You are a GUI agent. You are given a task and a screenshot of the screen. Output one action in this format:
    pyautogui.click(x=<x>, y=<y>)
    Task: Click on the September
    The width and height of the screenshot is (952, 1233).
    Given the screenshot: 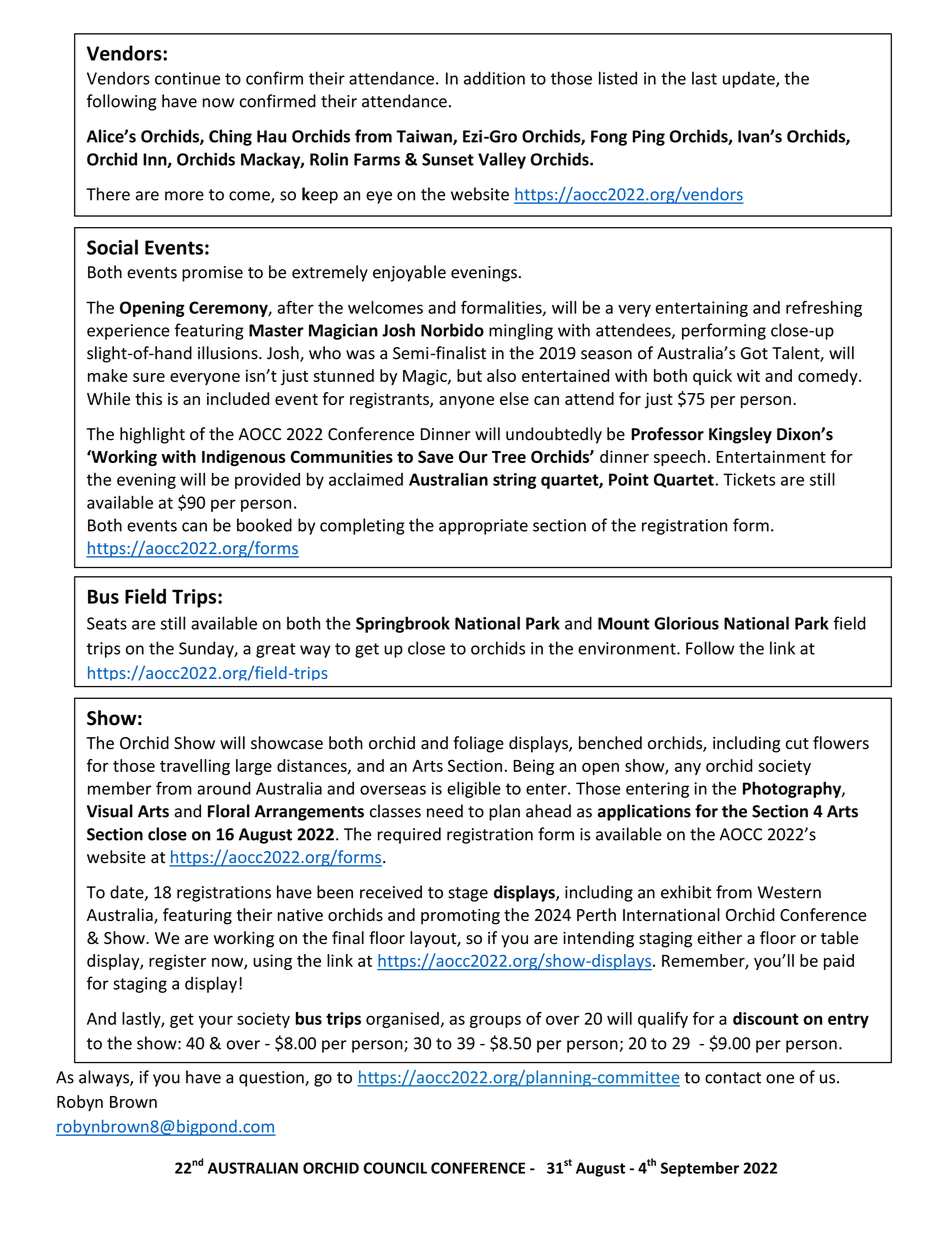 What is the action you would take?
    pyautogui.click(x=700, y=1169)
